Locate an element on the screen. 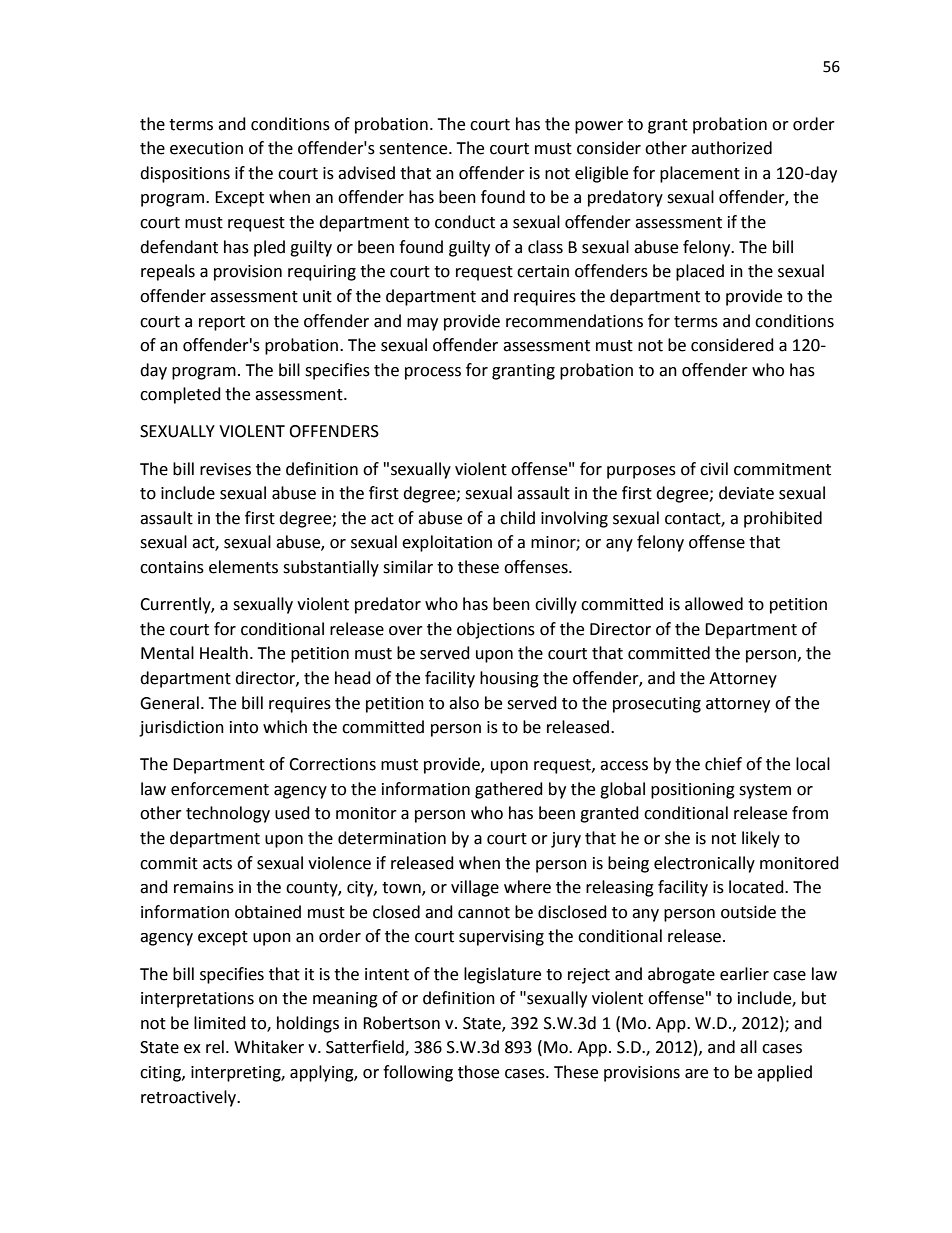 The width and height of the screenshot is (952, 1233). gathered is located at coordinates (509, 790).
